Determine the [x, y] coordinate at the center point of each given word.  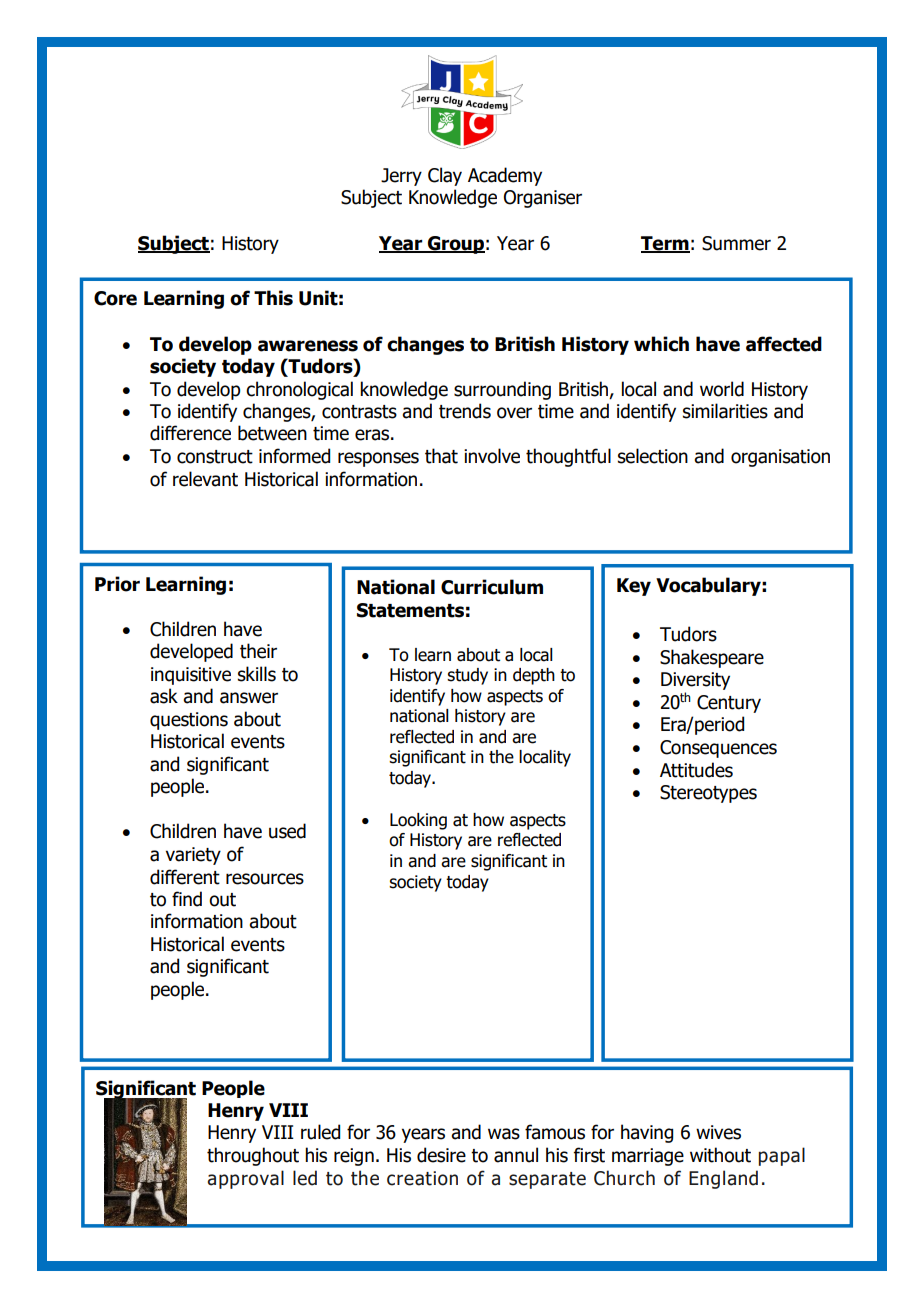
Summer [736, 243]
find [187, 899]
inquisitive [191, 676]
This [273, 298]
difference [190, 433]
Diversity [695, 681]
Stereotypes [708, 794]
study [467, 676]
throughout [253, 1156]
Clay [445, 176]
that [441, 456]
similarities [725, 411]
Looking [418, 821]
